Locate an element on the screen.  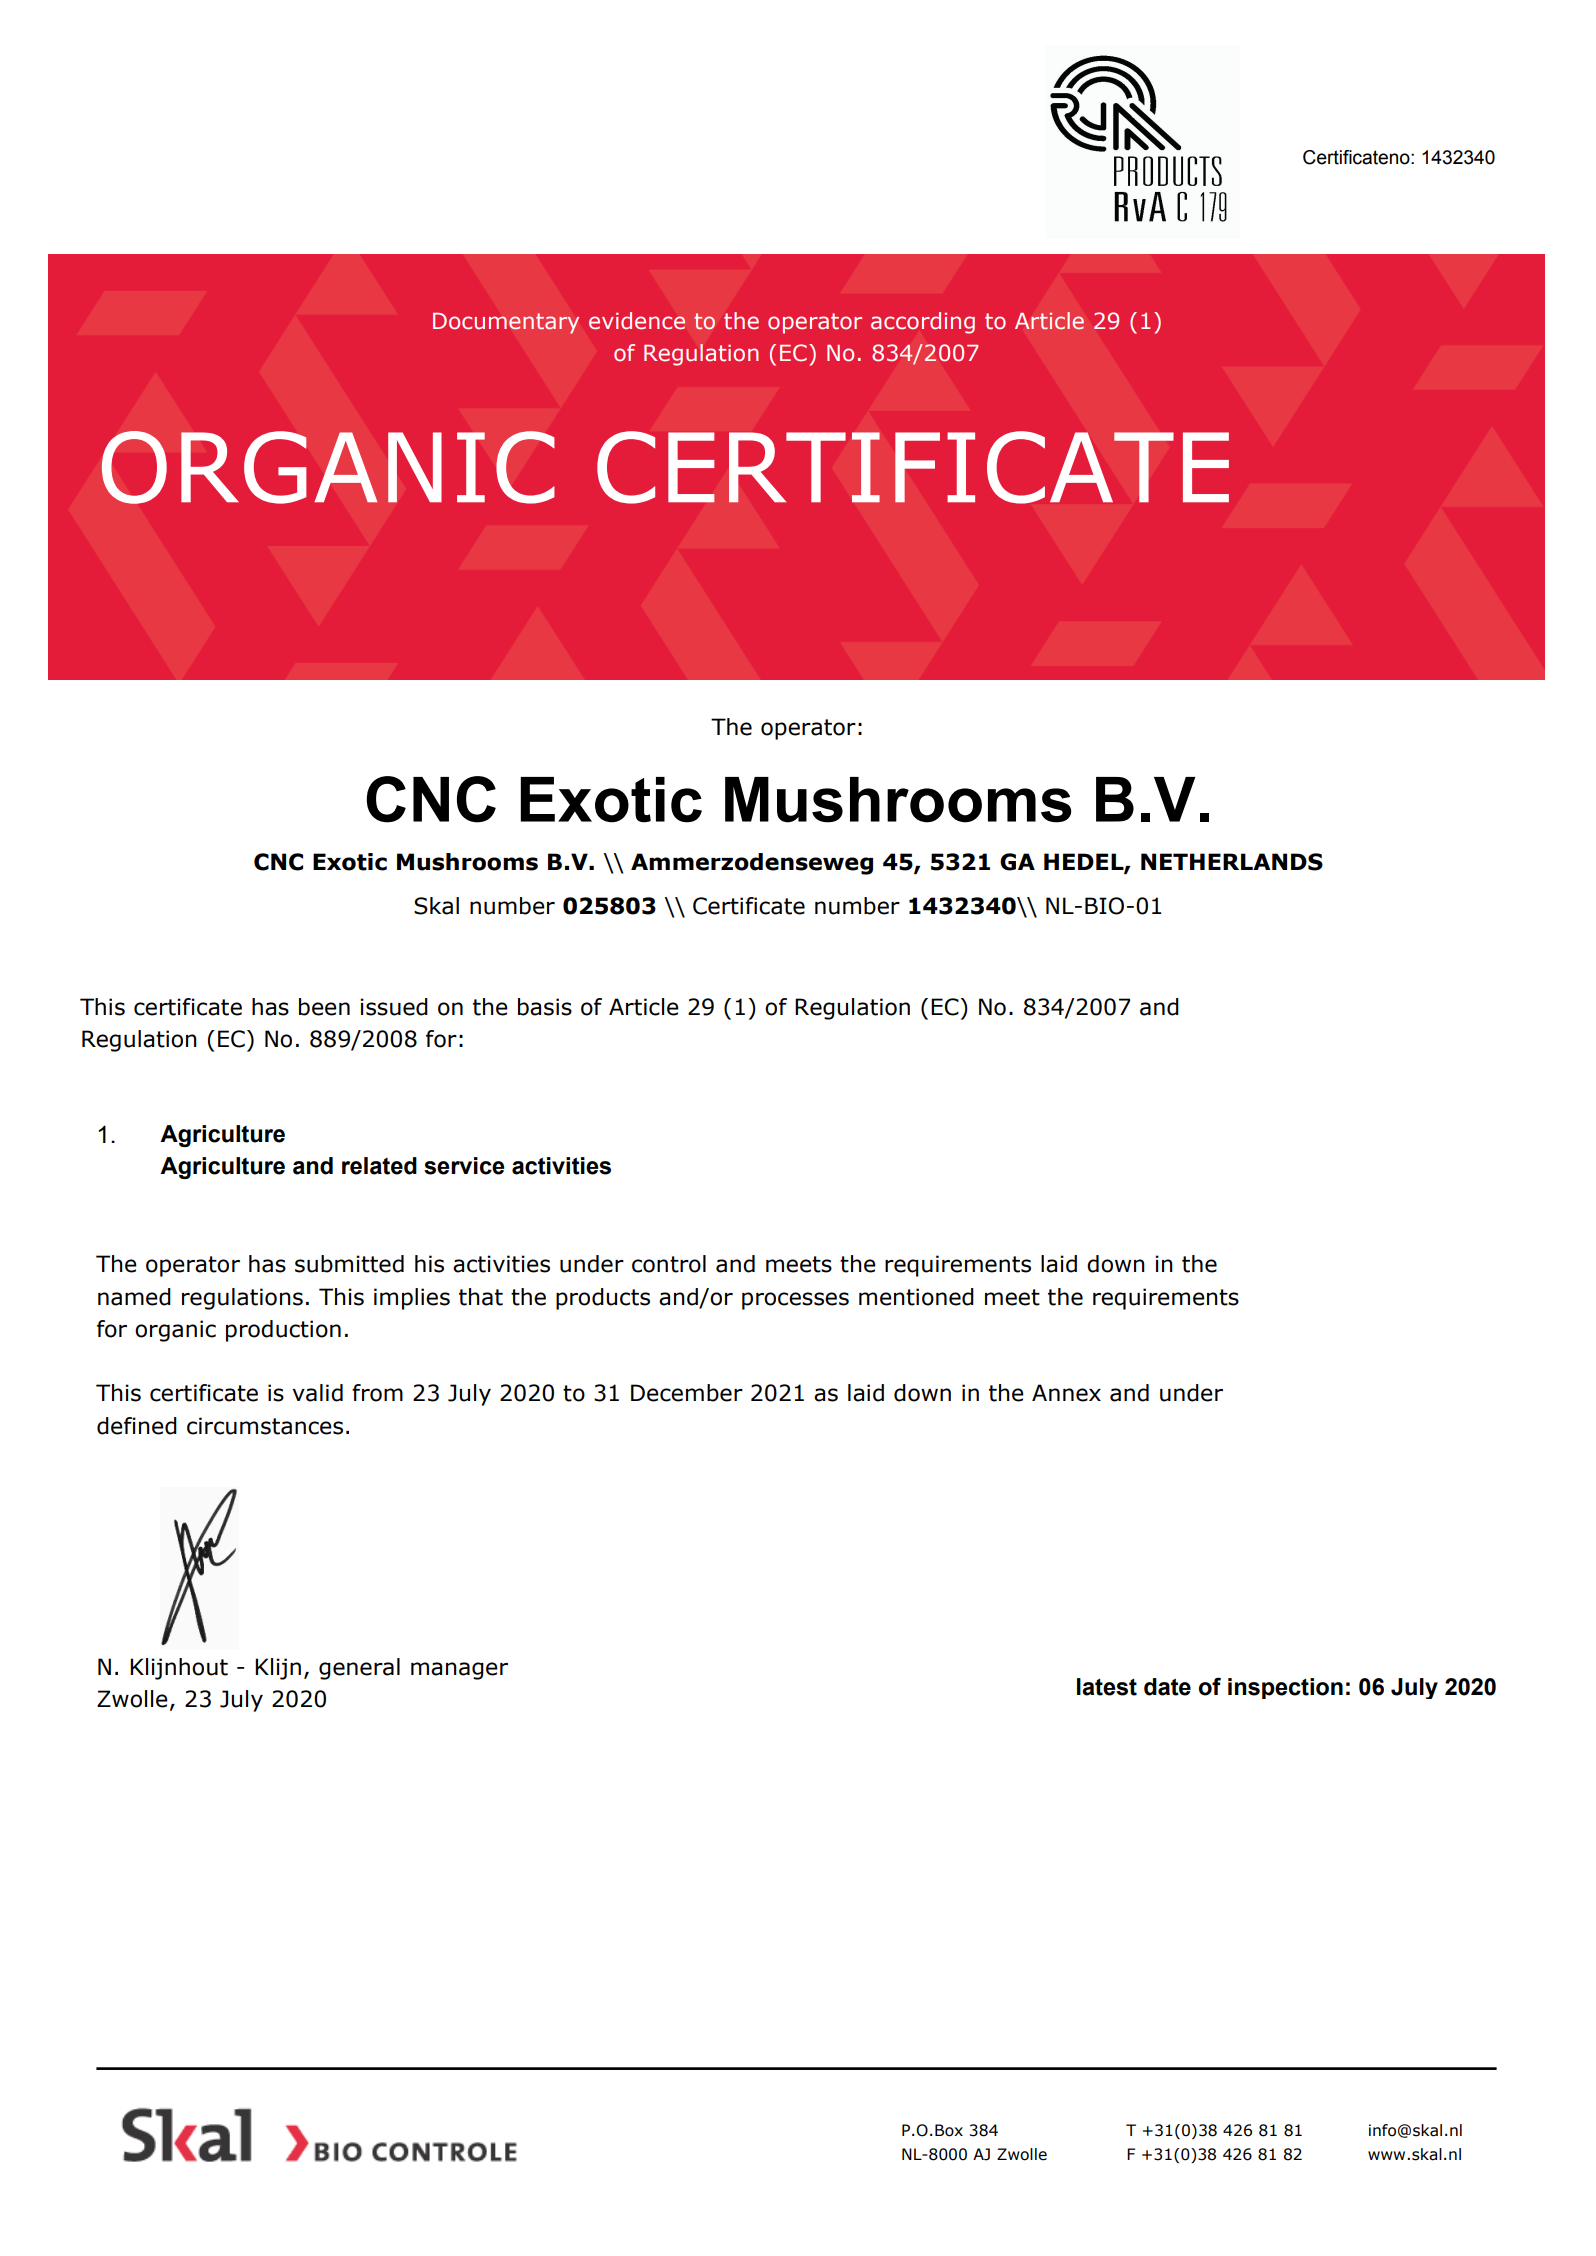
Documentary is located at coordinates (506, 323).
